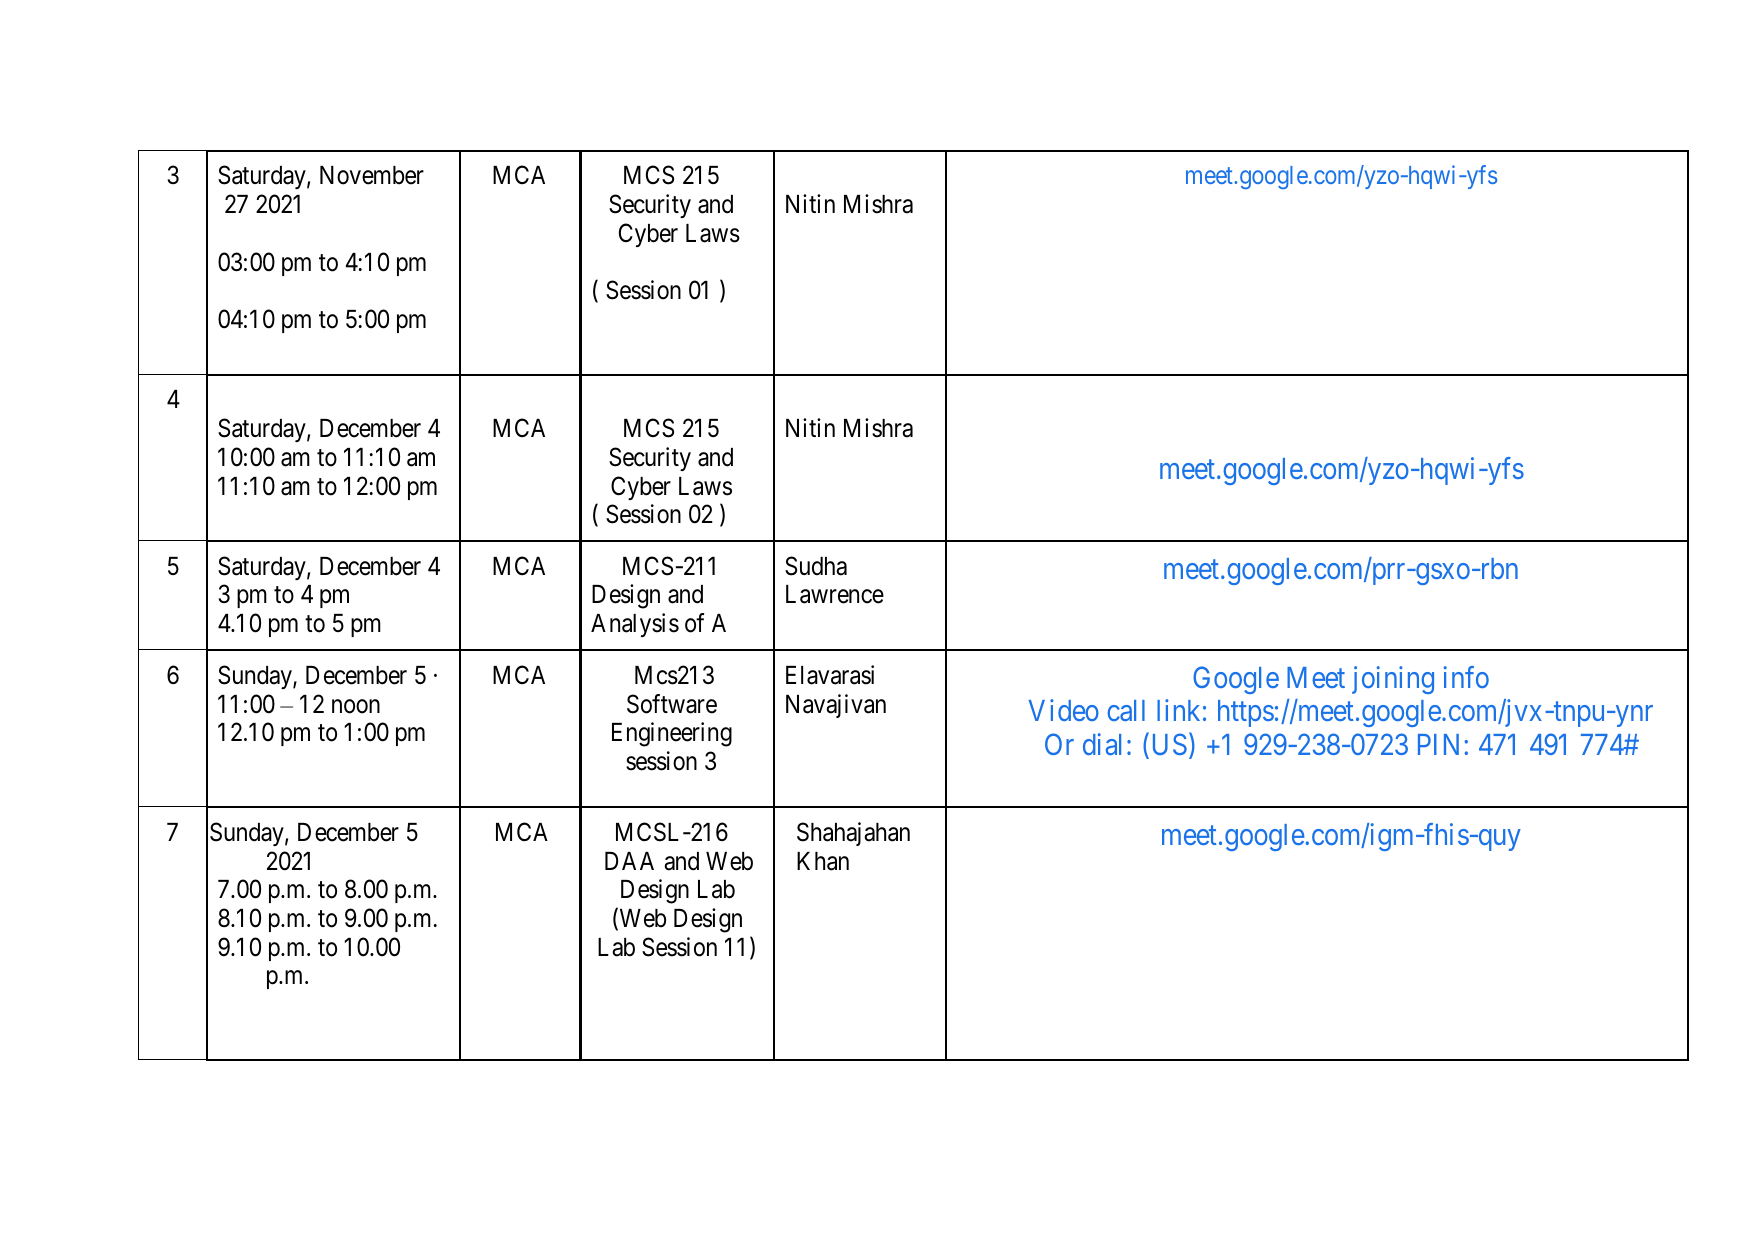  I want to click on Lawrence, so click(835, 594).
